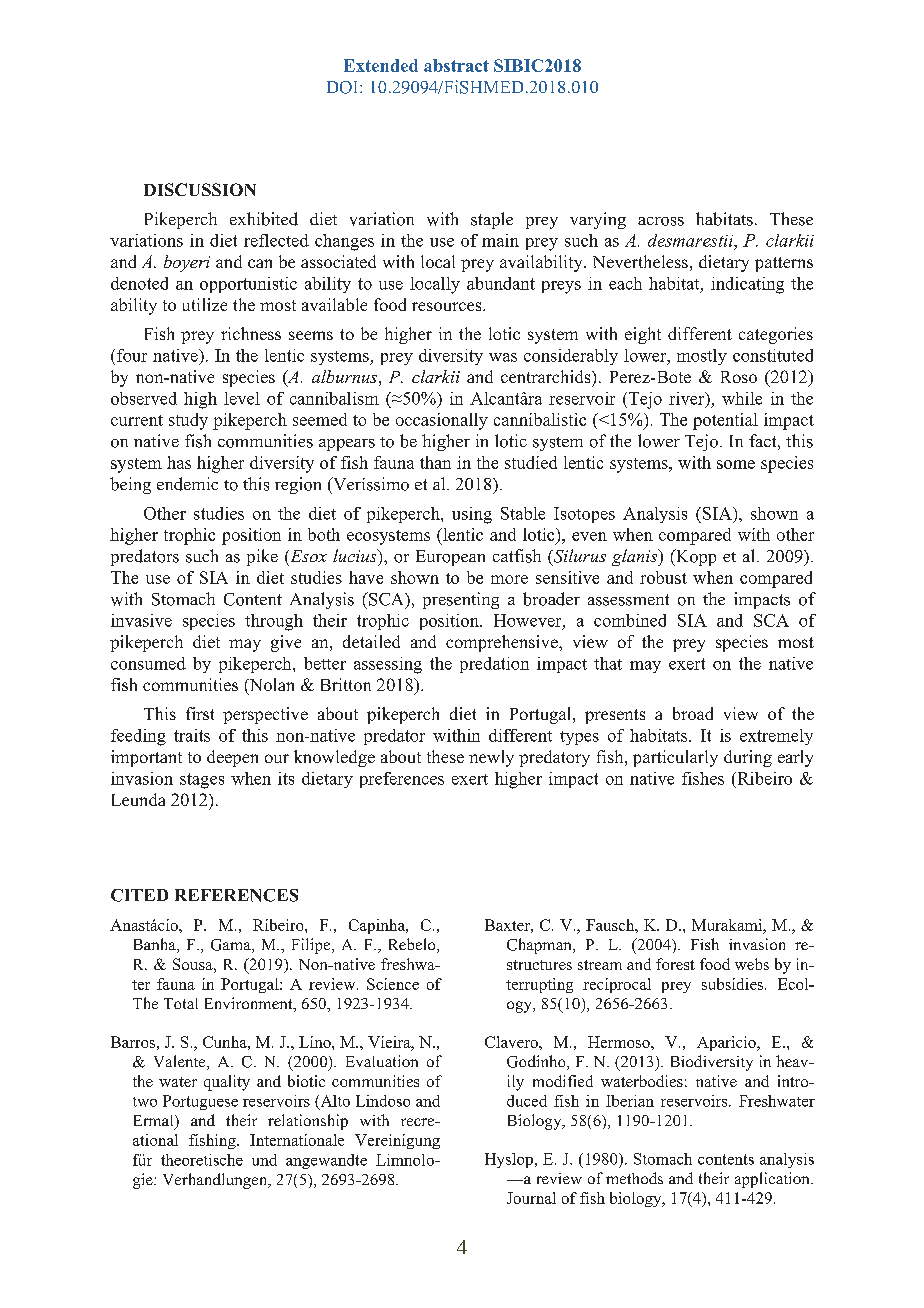 The width and height of the page is (924, 1308). Describe the element at coordinates (531, 1198) in the page. I see `Journal` at that location.
